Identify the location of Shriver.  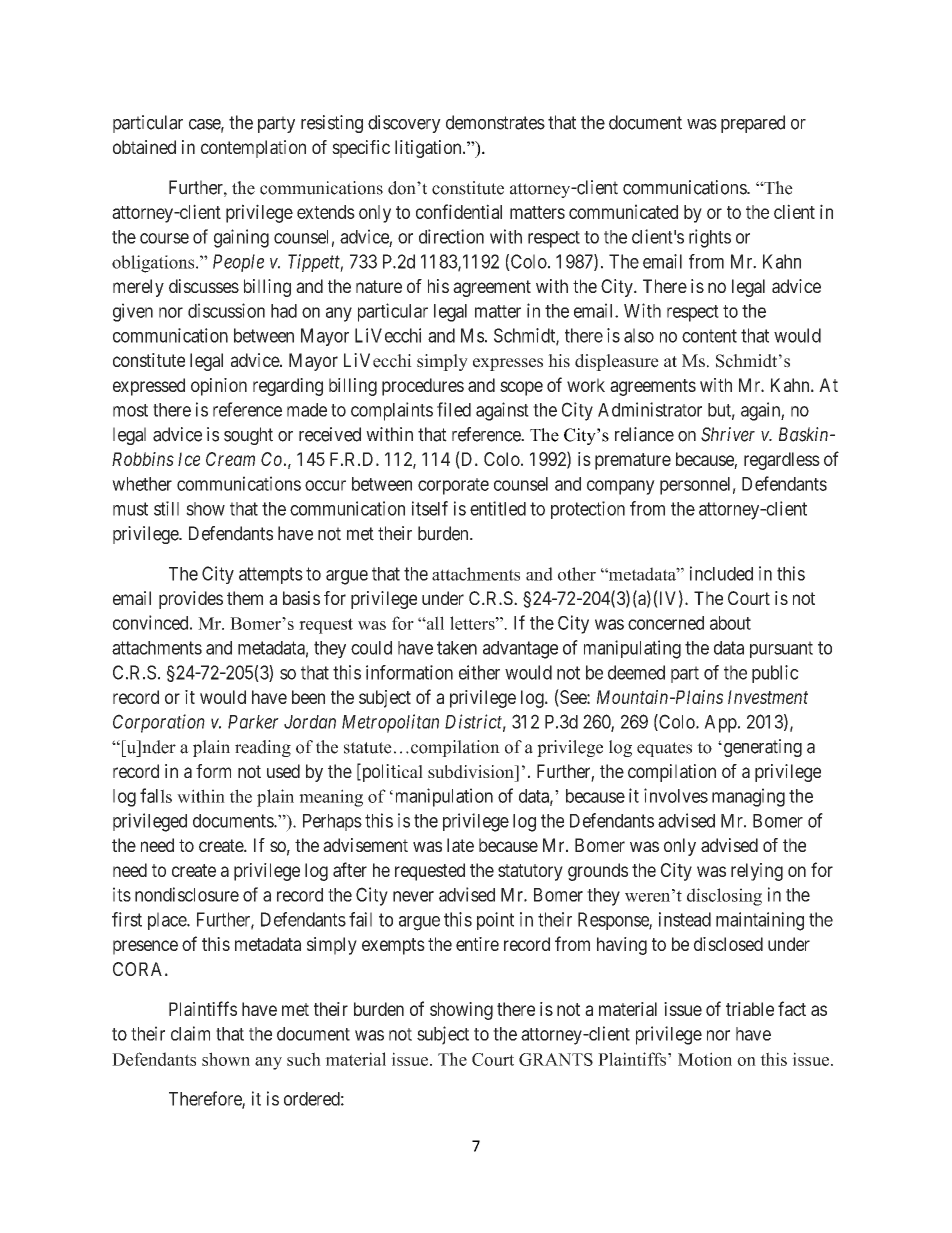
(728, 434).
